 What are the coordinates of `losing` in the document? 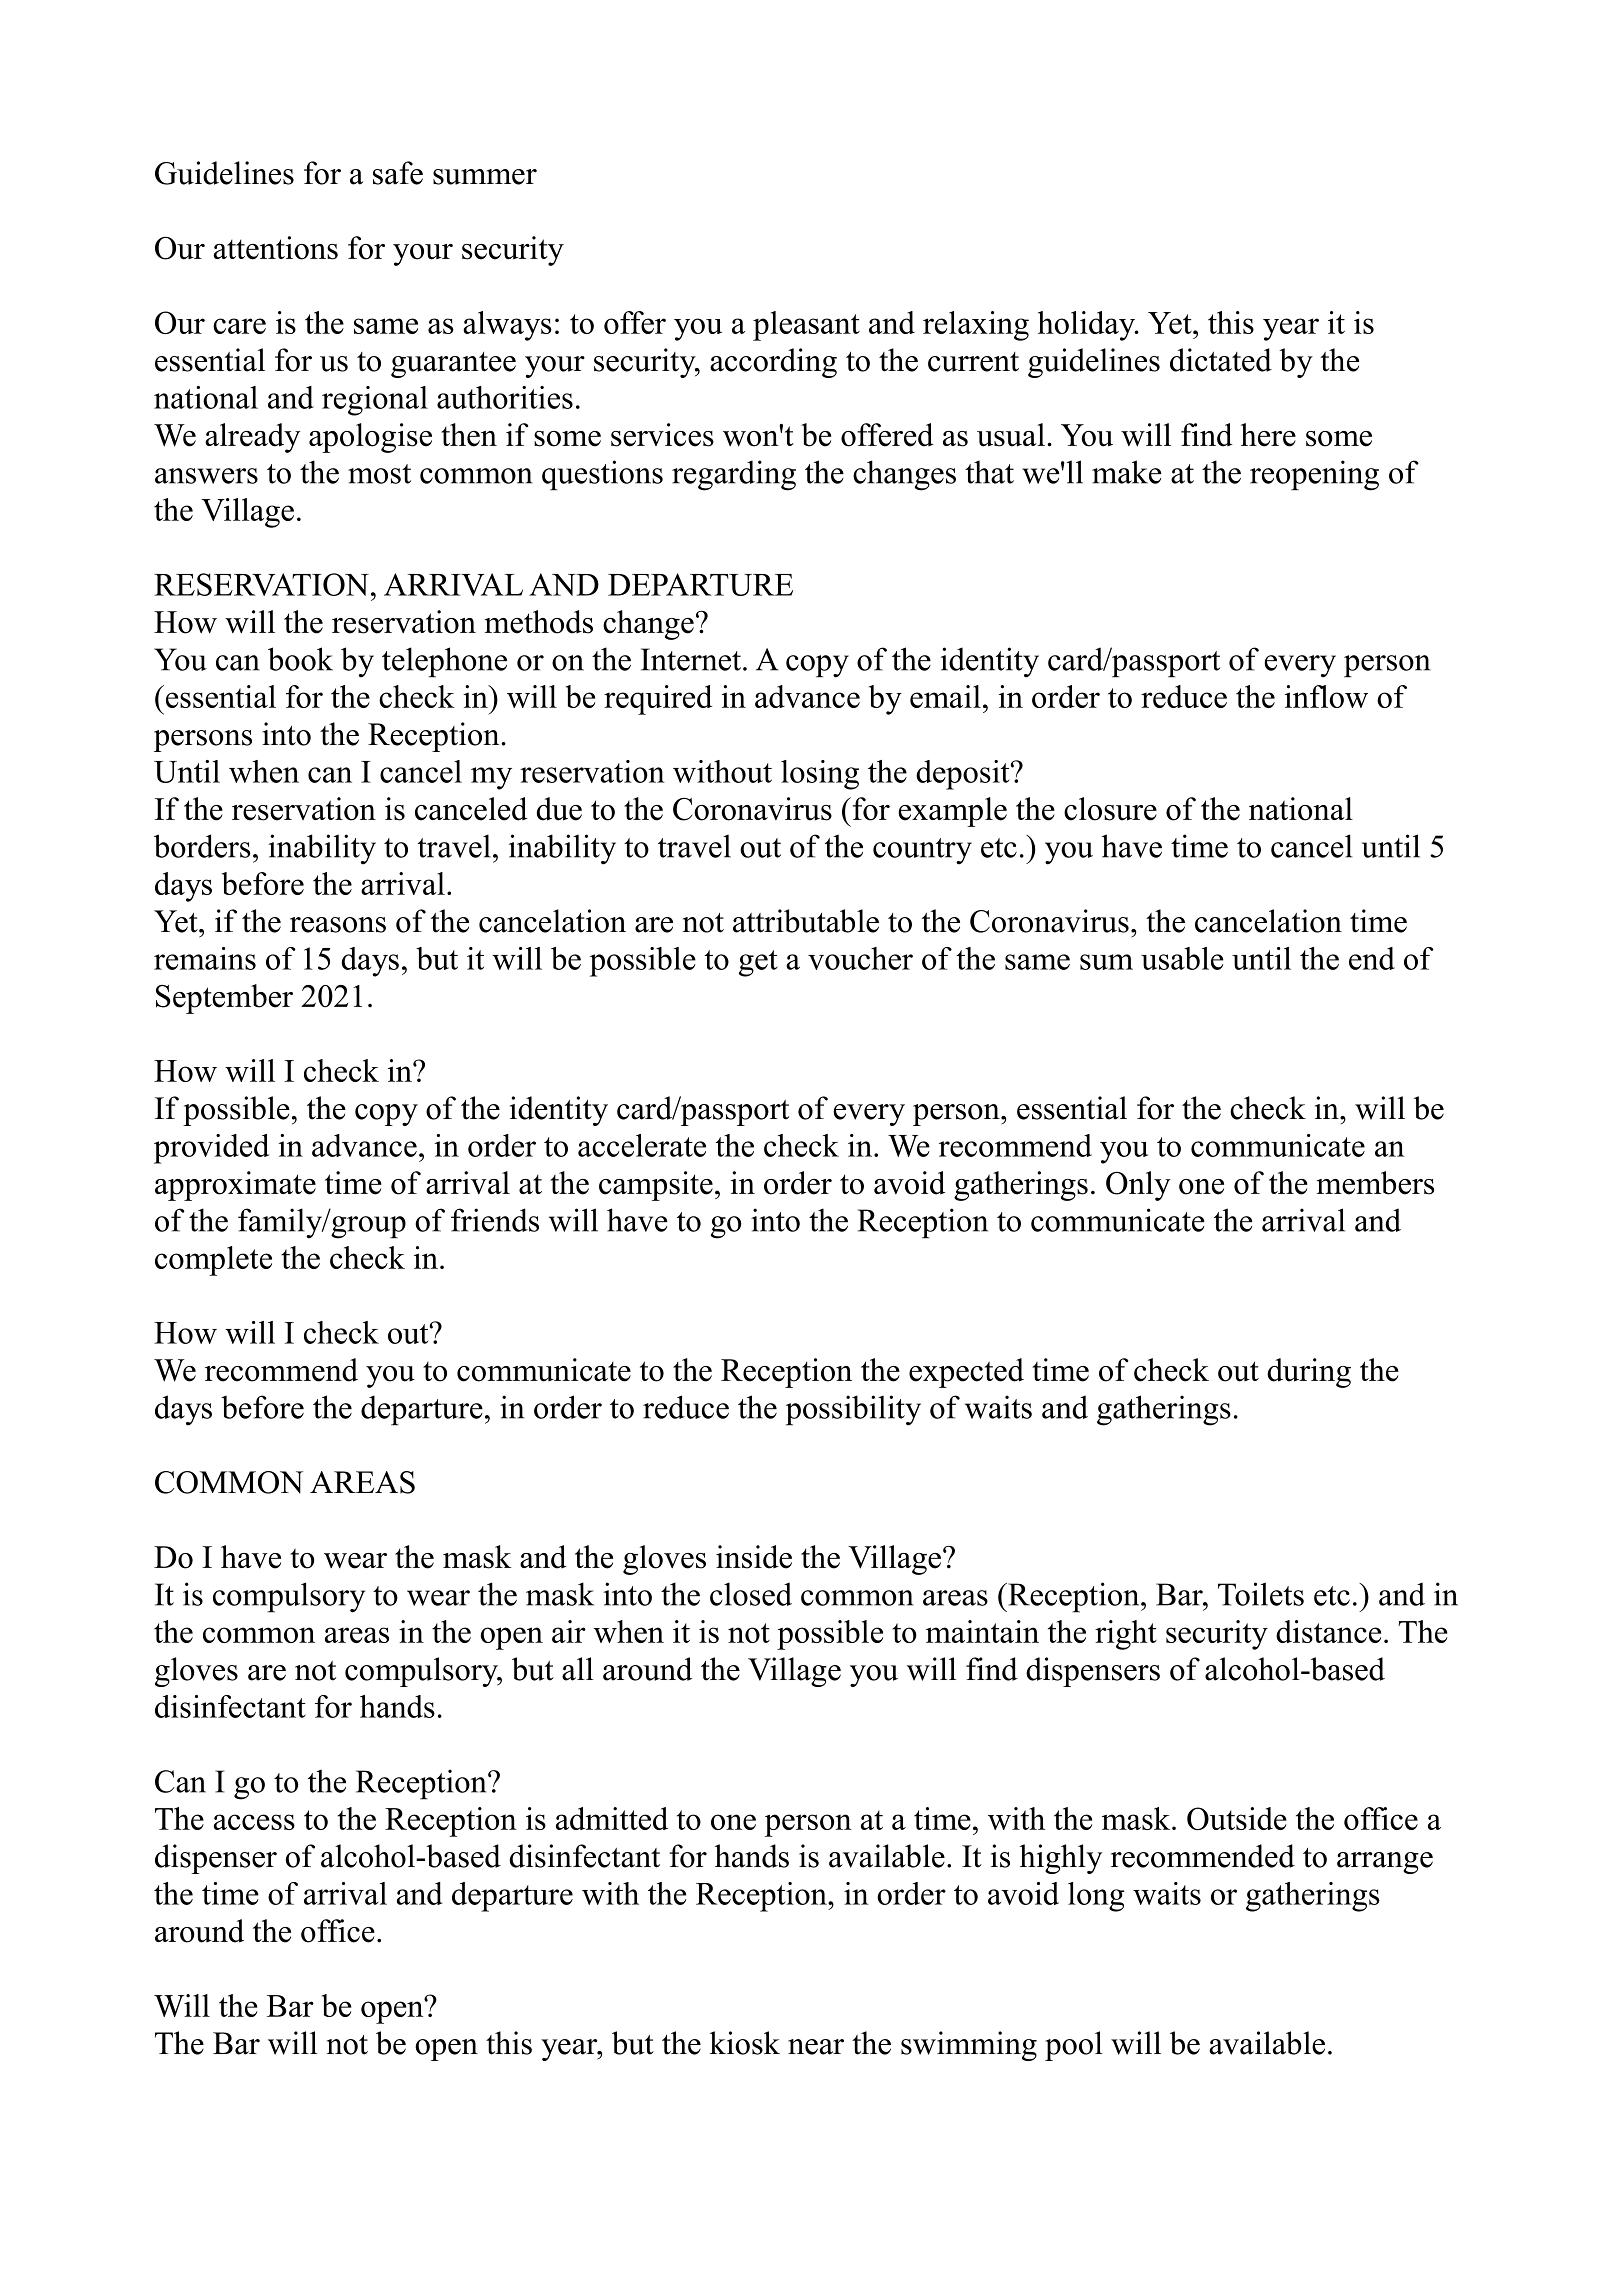 It's located at (820, 775).
